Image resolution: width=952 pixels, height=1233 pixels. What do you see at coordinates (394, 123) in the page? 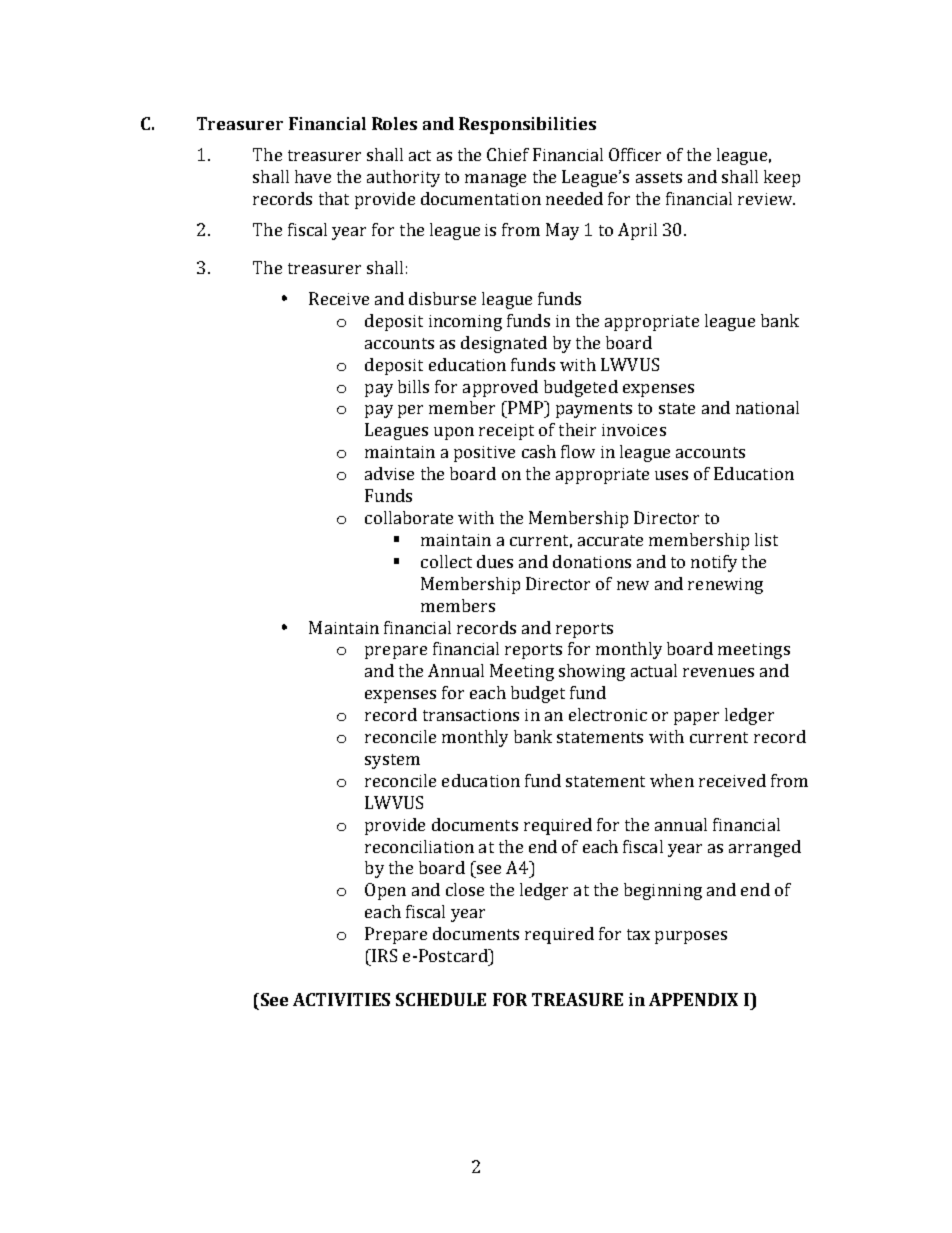
I see `Roles` at bounding box center [394, 123].
